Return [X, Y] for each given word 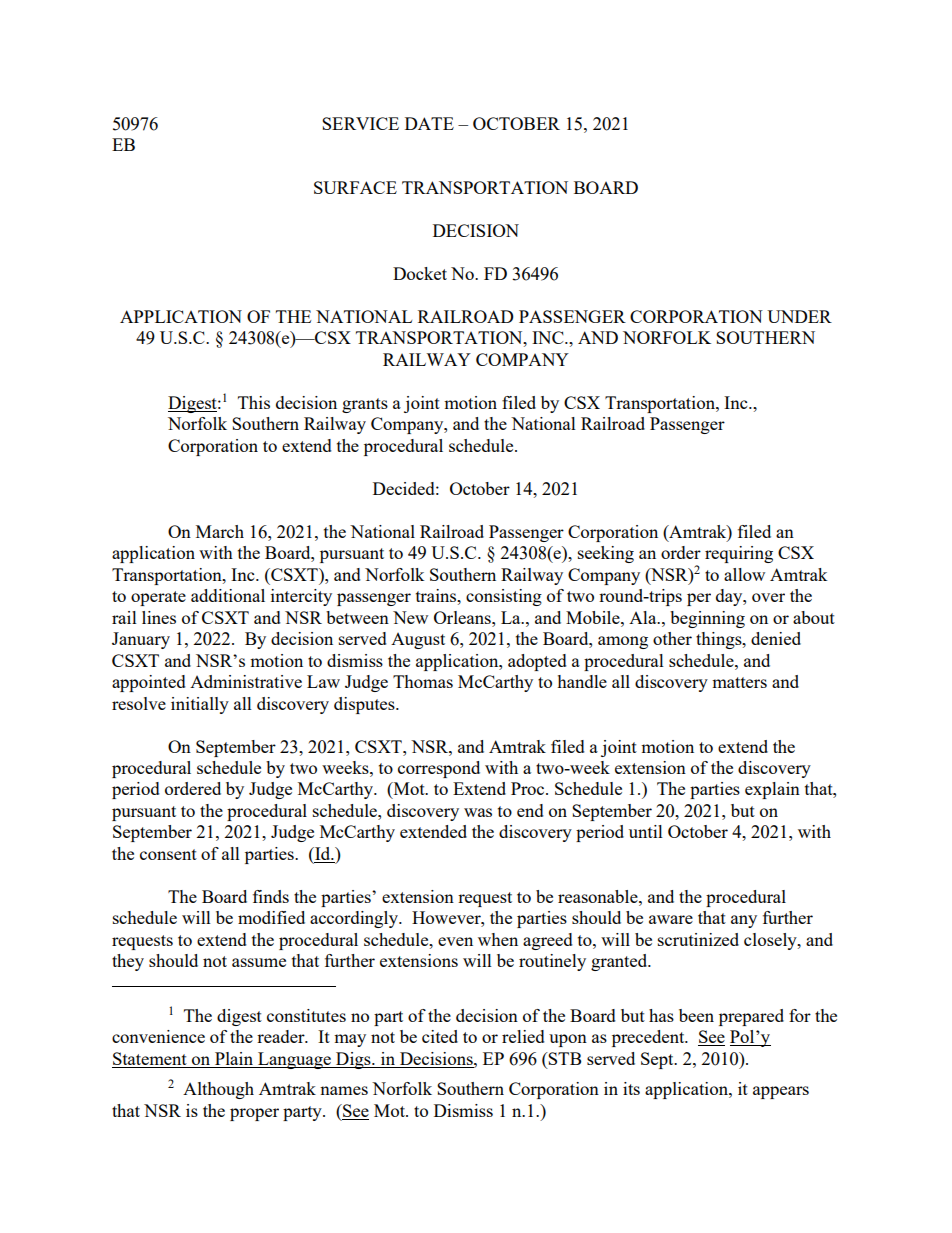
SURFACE [355, 187]
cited [440, 1036]
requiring [739, 554]
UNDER [799, 316]
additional [228, 595]
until [646, 831]
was [478, 812]
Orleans [463, 617]
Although [218, 1090]
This [254, 402]
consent [168, 854]
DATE [429, 123]
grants [365, 405]
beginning [707, 619]
